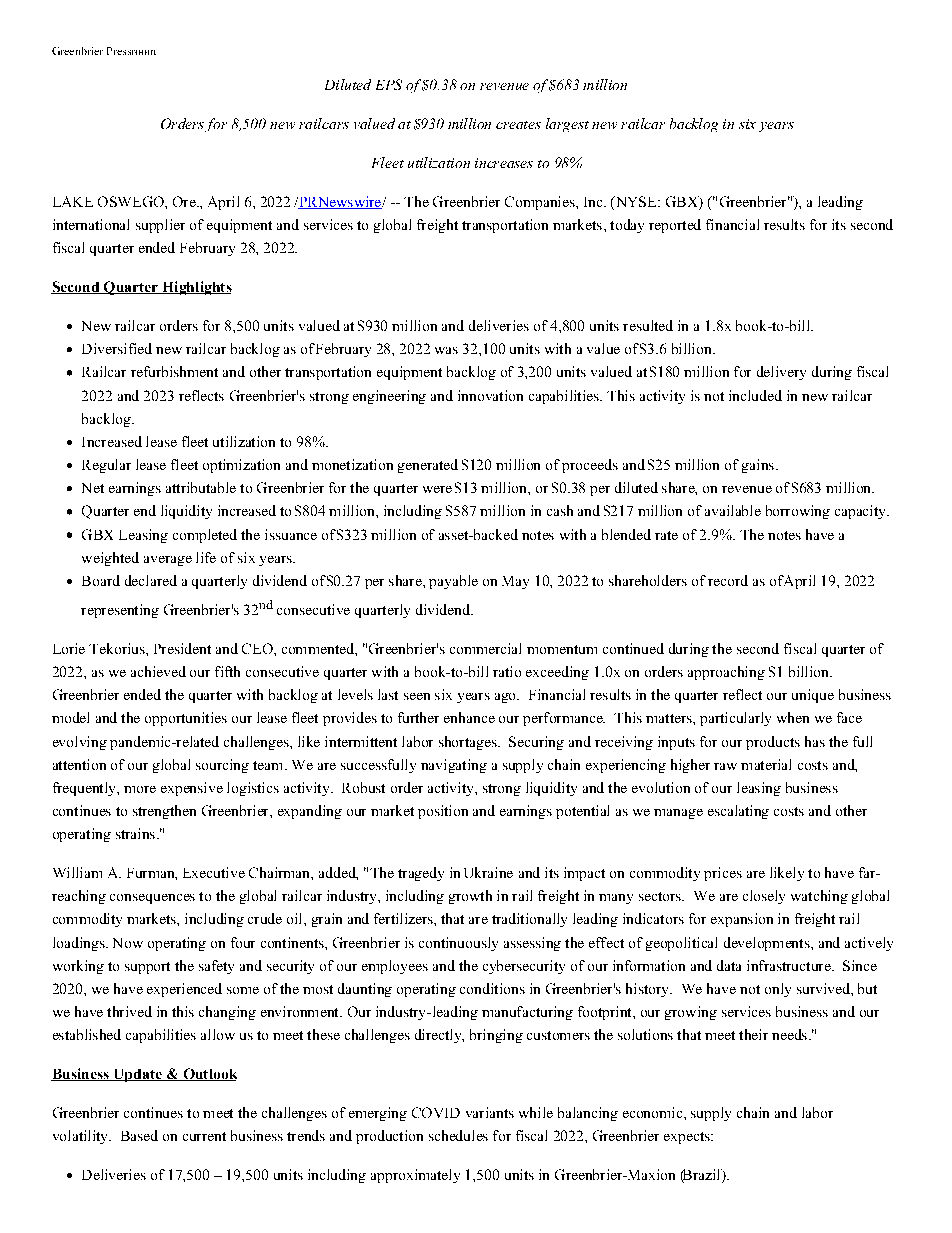  Describe the element at coordinates (781, 373) in the screenshot. I see `delivery` at that location.
